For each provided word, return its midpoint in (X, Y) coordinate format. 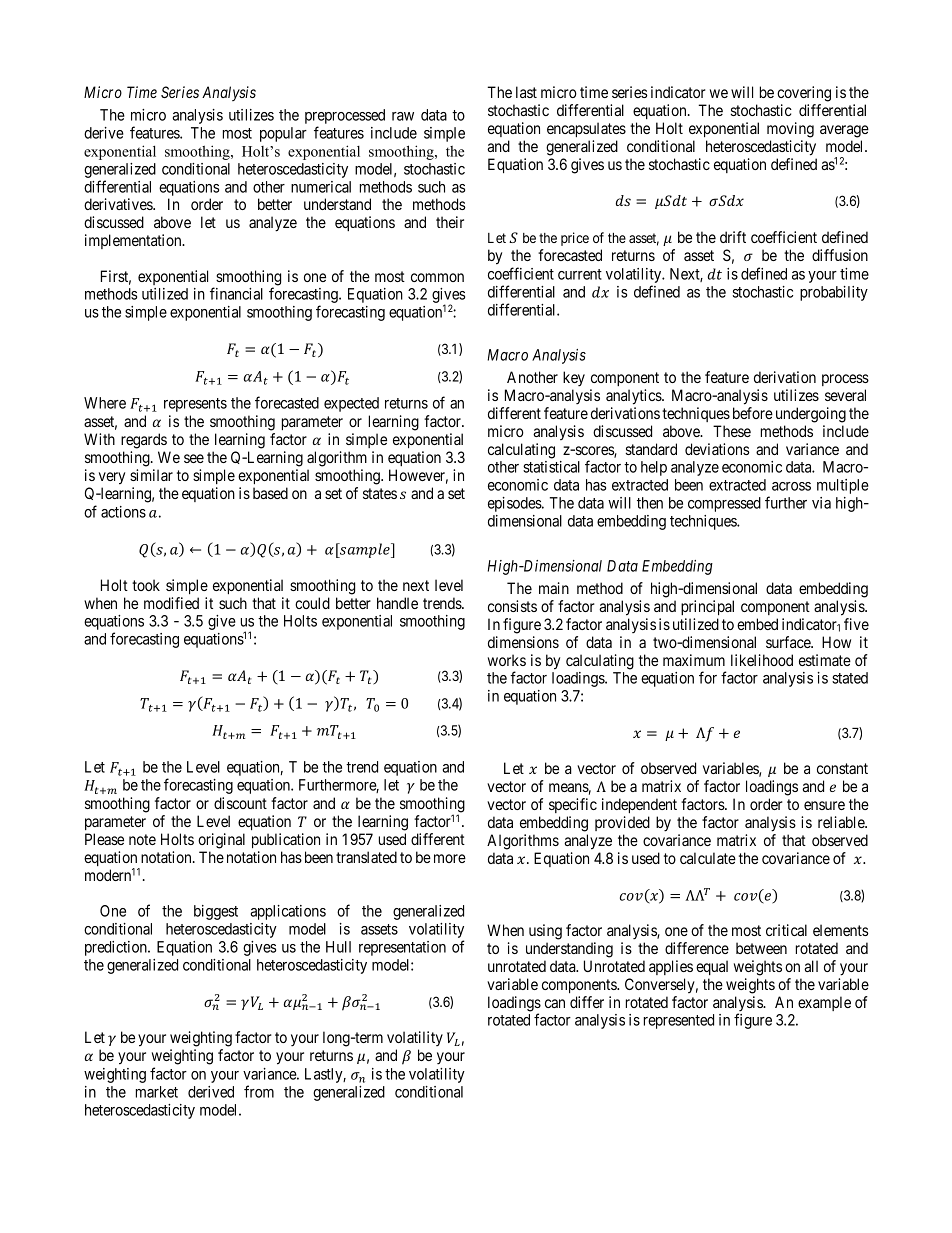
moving (790, 130)
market (157, 1092)
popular (283, 134)
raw (403, 116)
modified (171, 603)
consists (512, 606)
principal (707, 607)
